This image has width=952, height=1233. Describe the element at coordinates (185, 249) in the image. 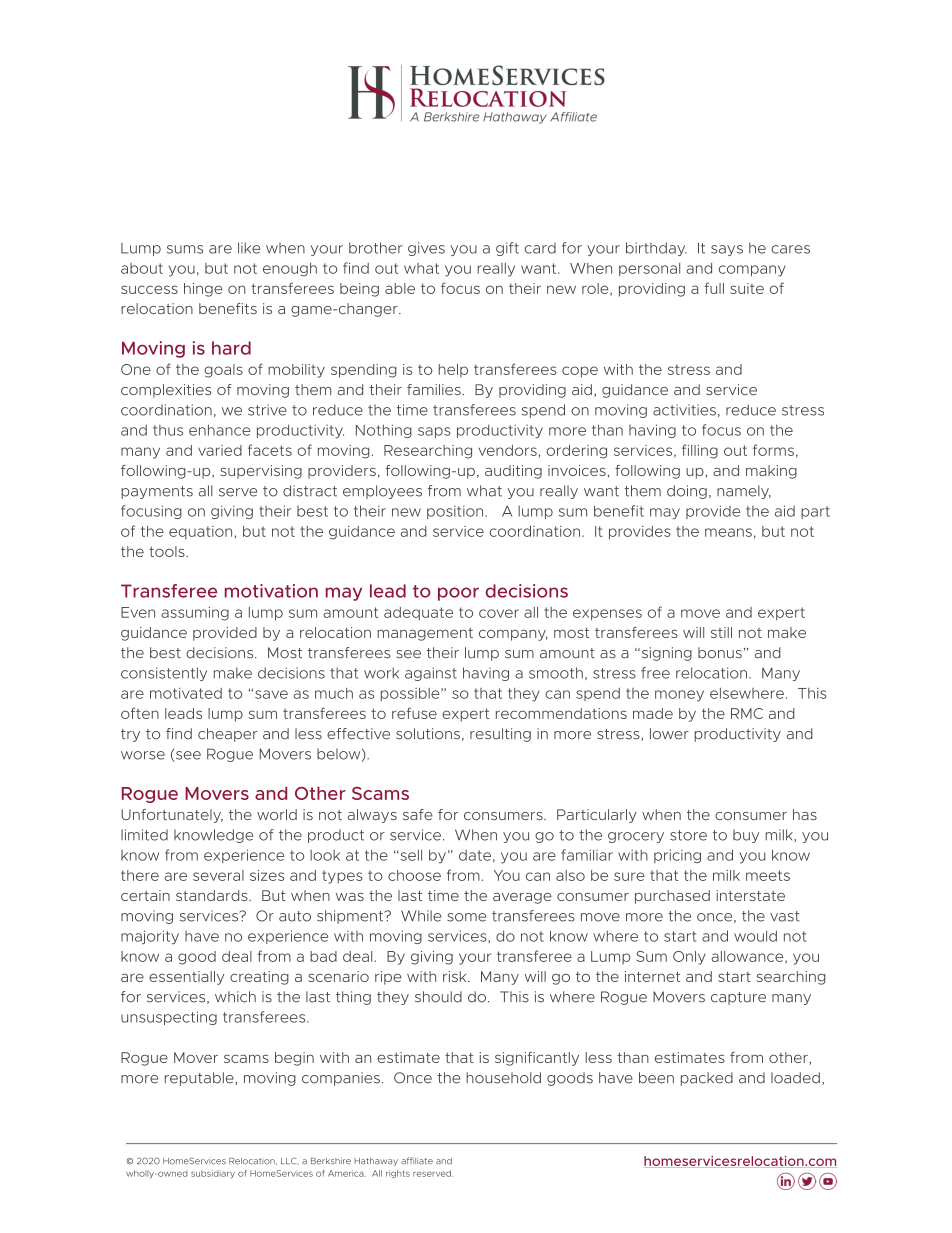

I see `sums` at that location.
